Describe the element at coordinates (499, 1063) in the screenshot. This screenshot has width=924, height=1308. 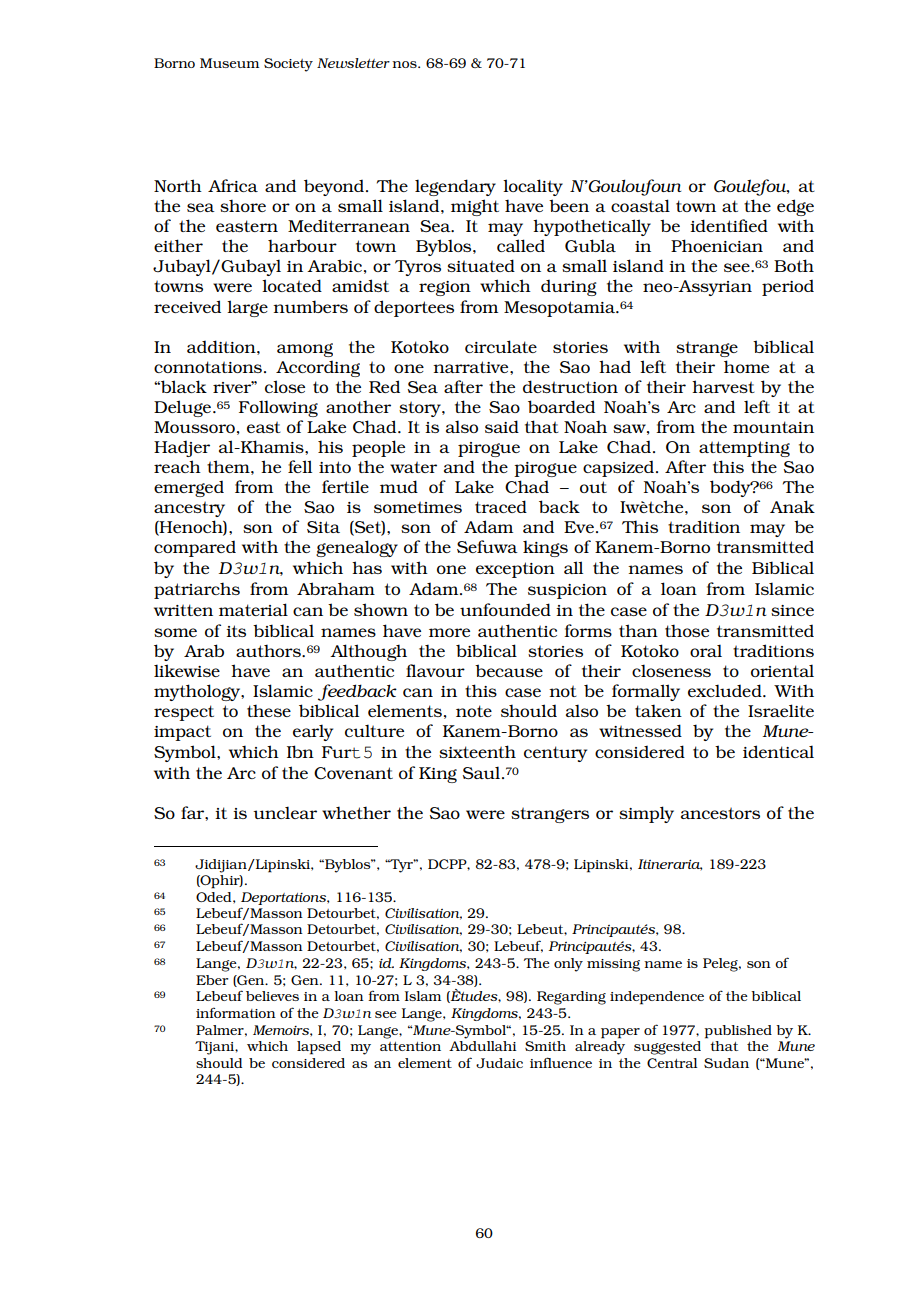
I see `Judaic` at that location.
